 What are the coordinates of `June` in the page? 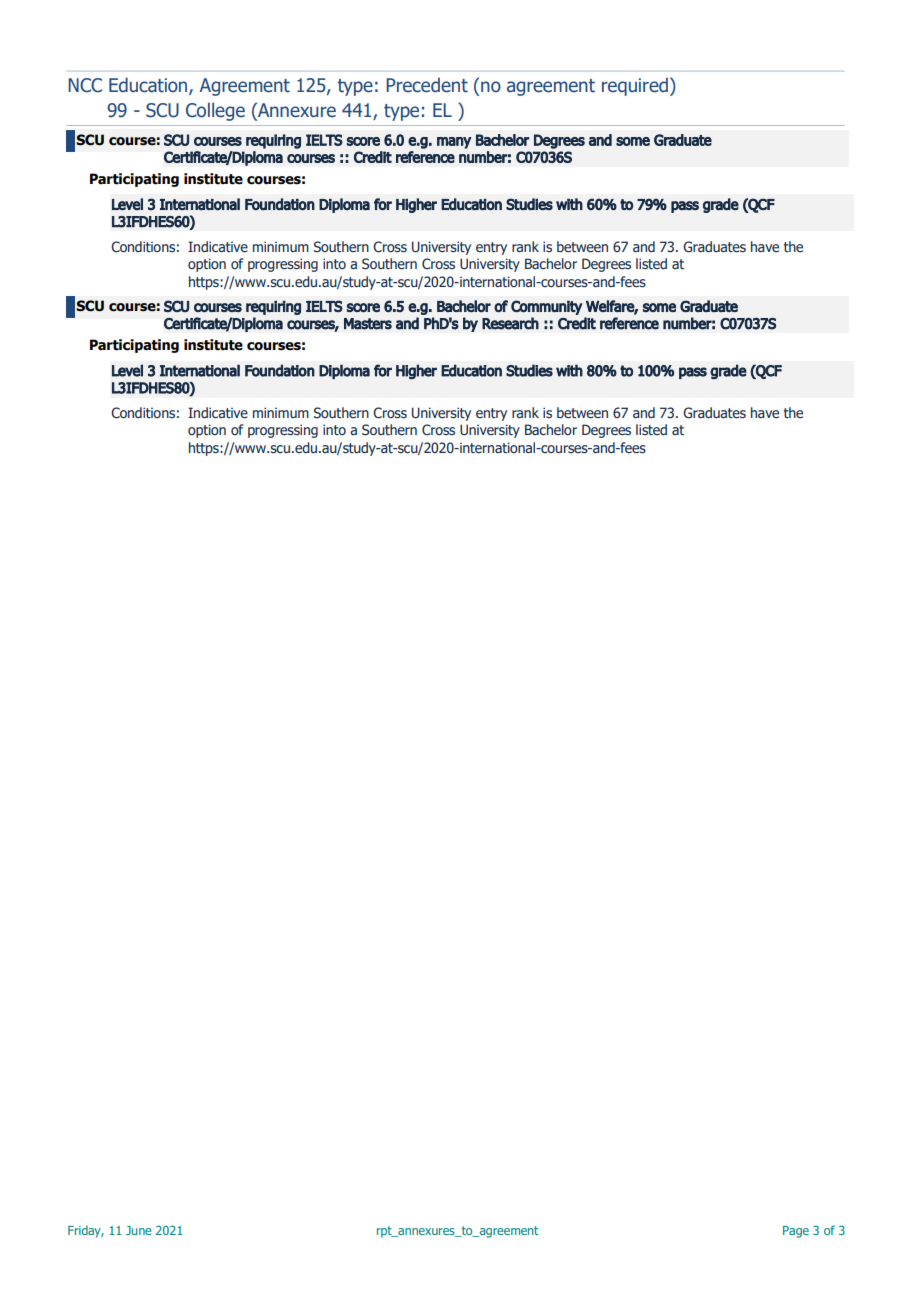 It's located at (139, 1230).
